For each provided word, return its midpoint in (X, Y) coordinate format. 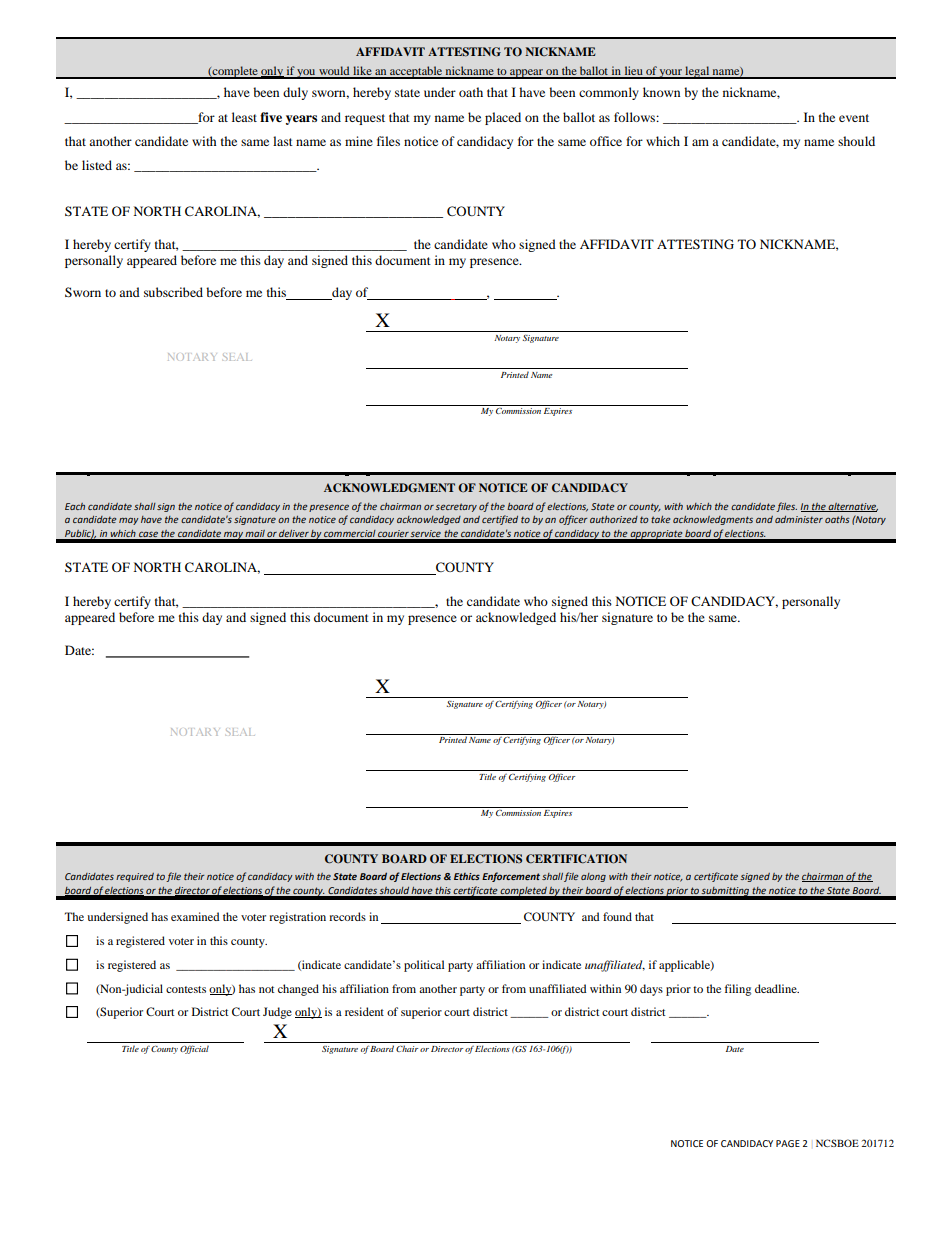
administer (799, 519)
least (244, 117)
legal (697, 72)
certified (500, 520)
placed (503, 118)
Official (194, 1049)
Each (75, 506)
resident (364, 1011)
